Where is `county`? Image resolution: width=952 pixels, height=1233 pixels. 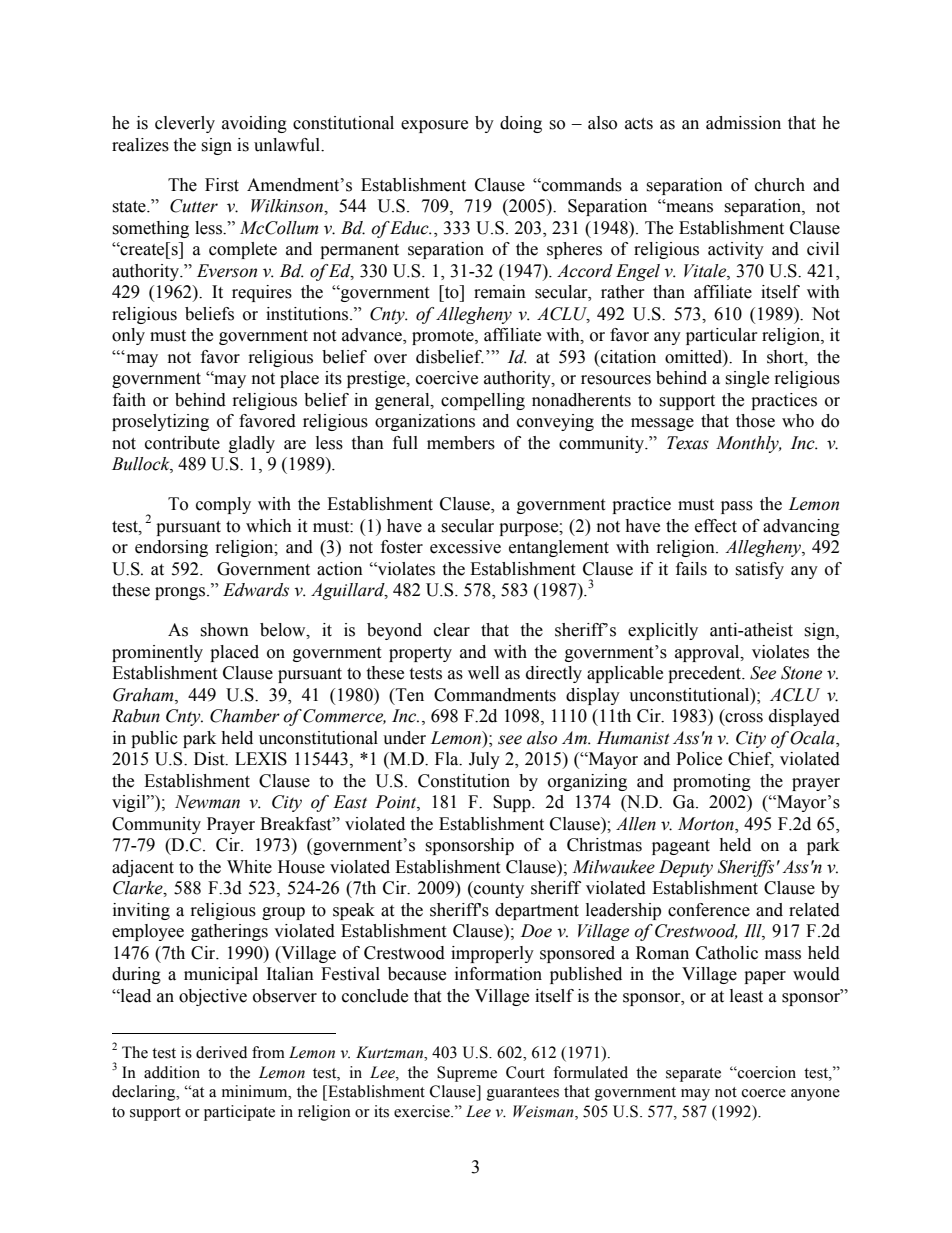 county is located at coordinates (498, 889).
